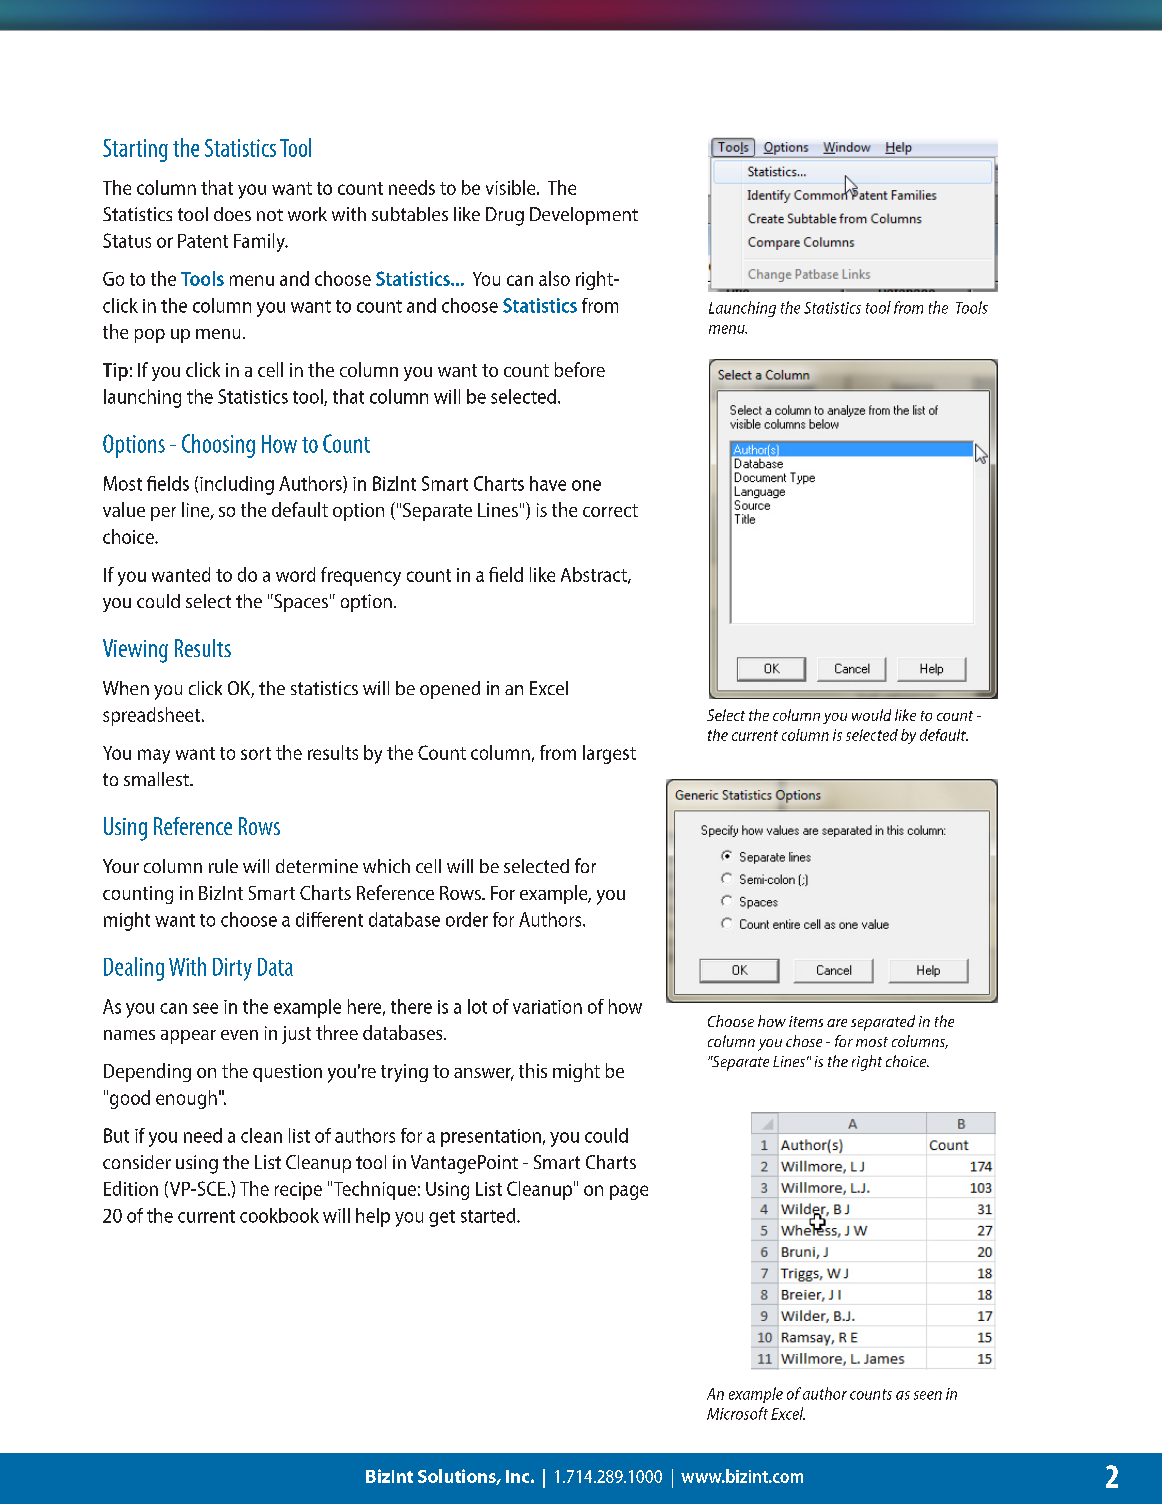 The height and width of the image is (1504, 1162). Describe the element at coordinates (512, 187) in the image. I see `visible` at that location.
